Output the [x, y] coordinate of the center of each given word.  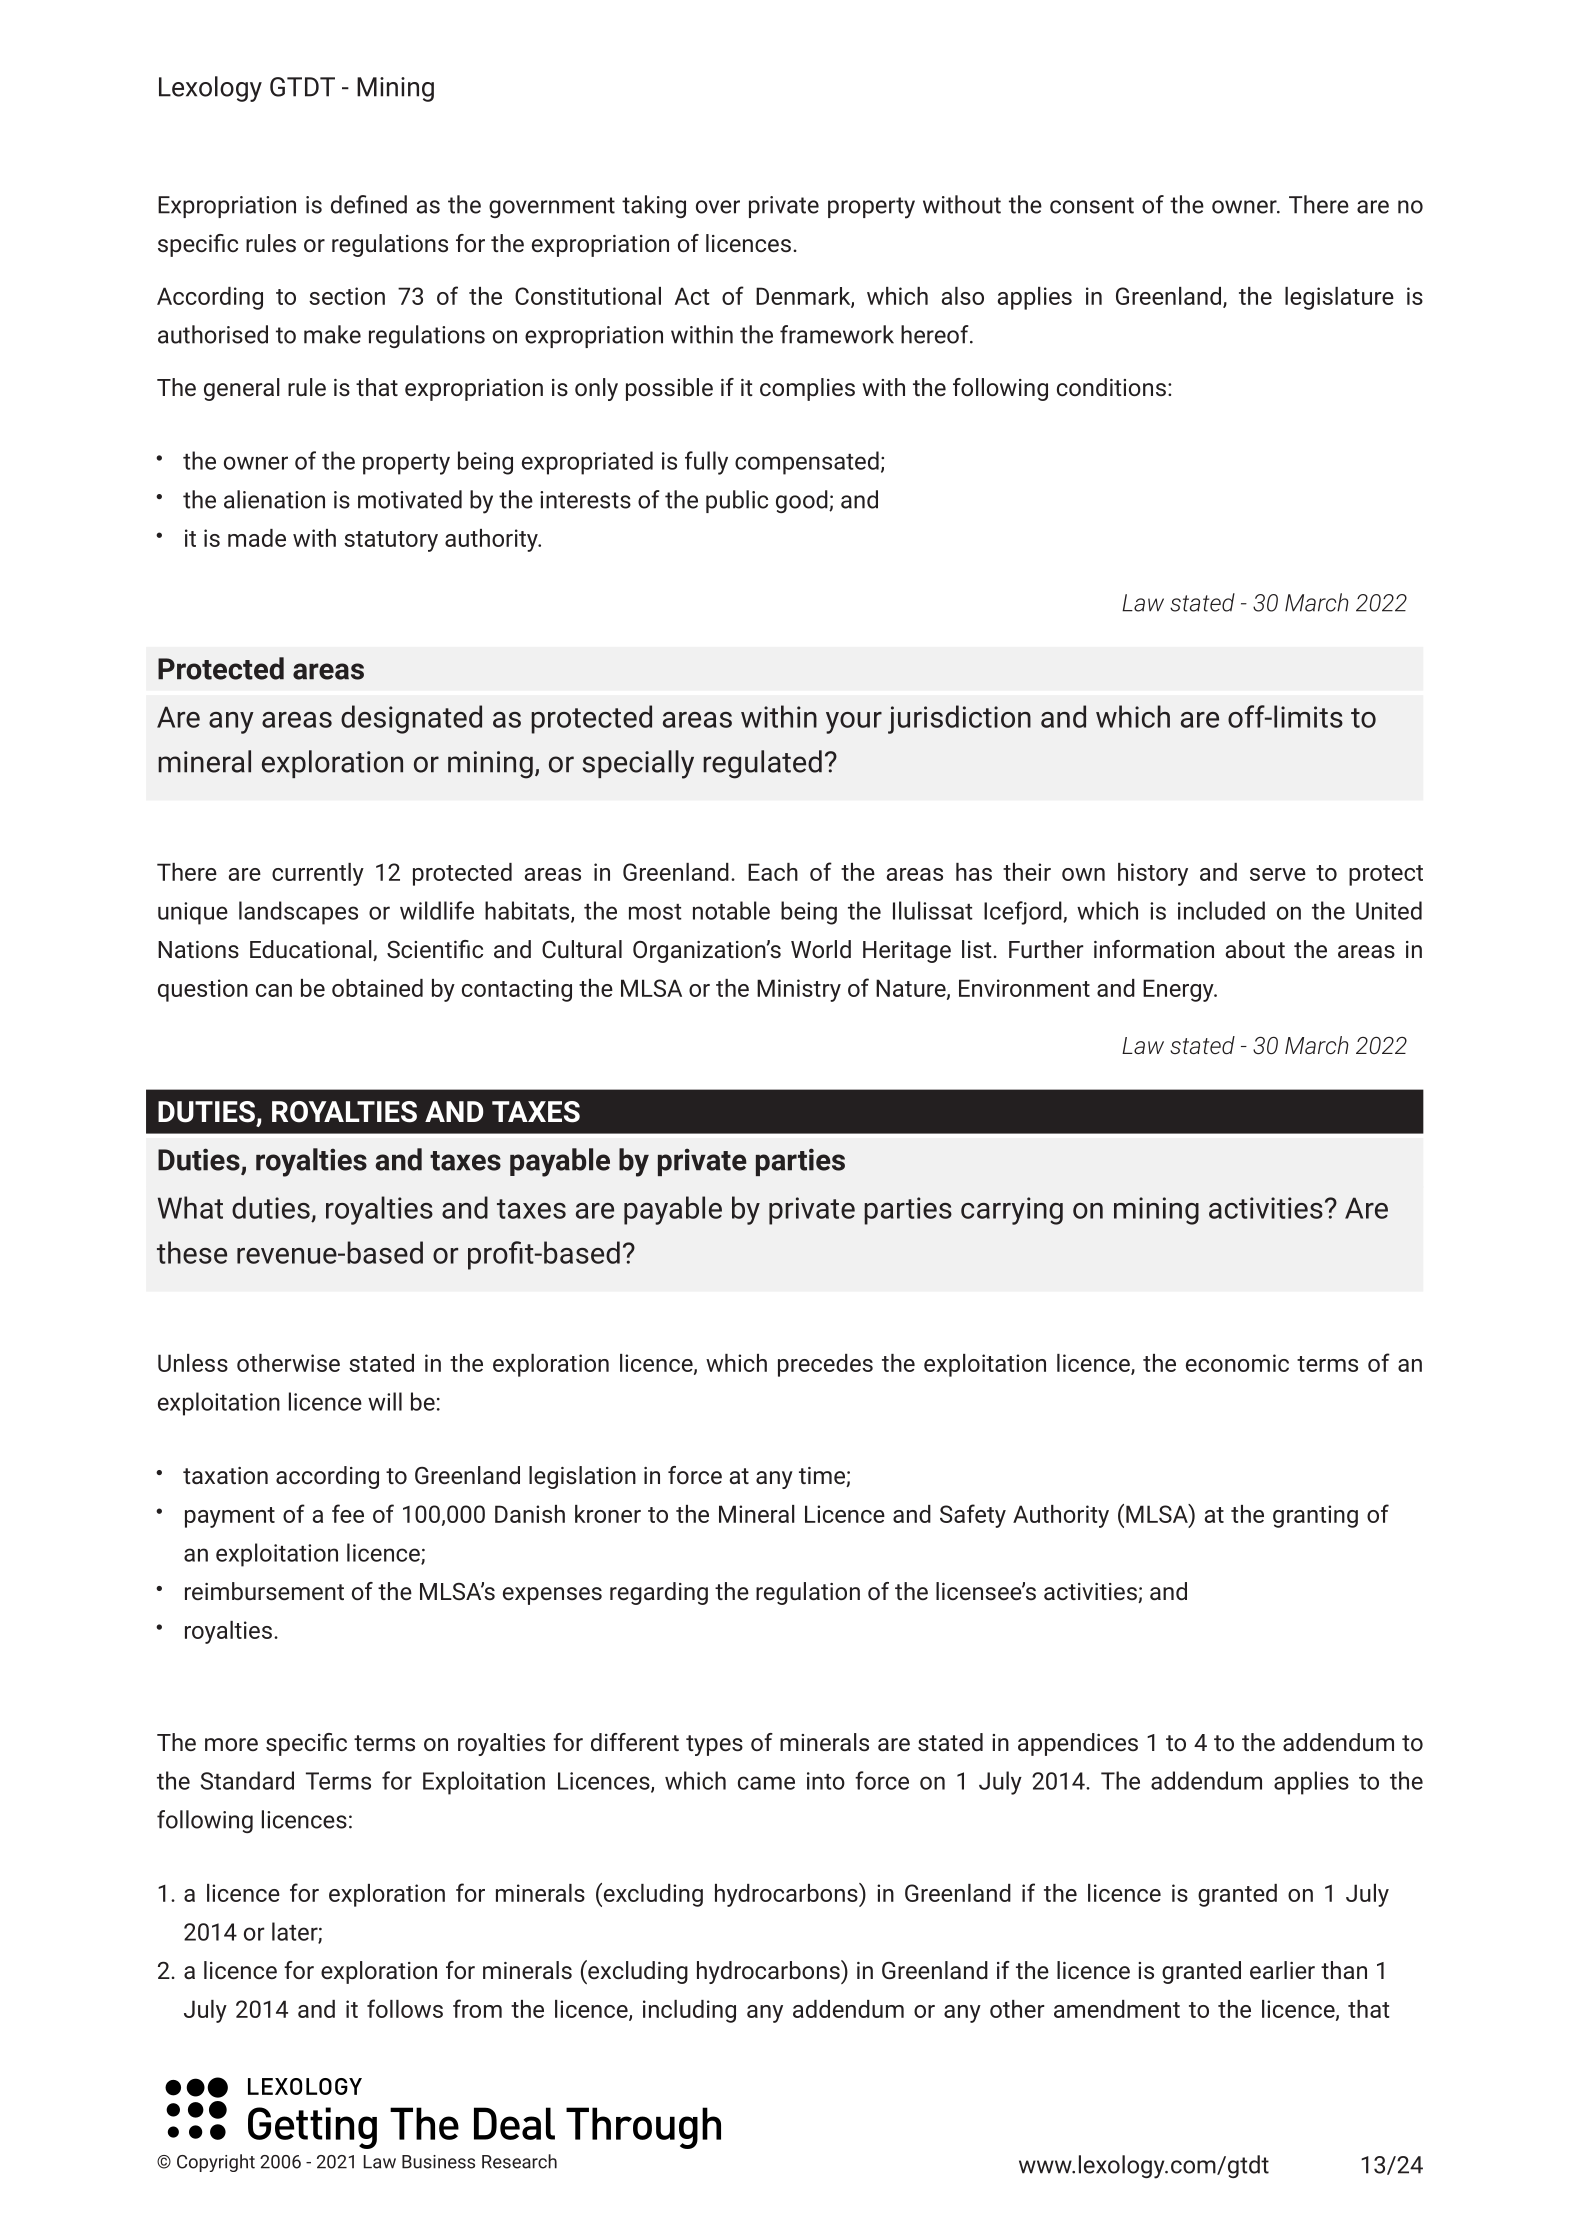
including [689, 2011]
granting [1315, 1516]
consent [1092, 205]
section [347, 296]
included [1221, 910]
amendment [1117, 2009]
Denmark [804, 297]
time [823, 1477]
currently [318, 874]
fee [348, 1513]
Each [773, 872]
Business [438, 2162]
